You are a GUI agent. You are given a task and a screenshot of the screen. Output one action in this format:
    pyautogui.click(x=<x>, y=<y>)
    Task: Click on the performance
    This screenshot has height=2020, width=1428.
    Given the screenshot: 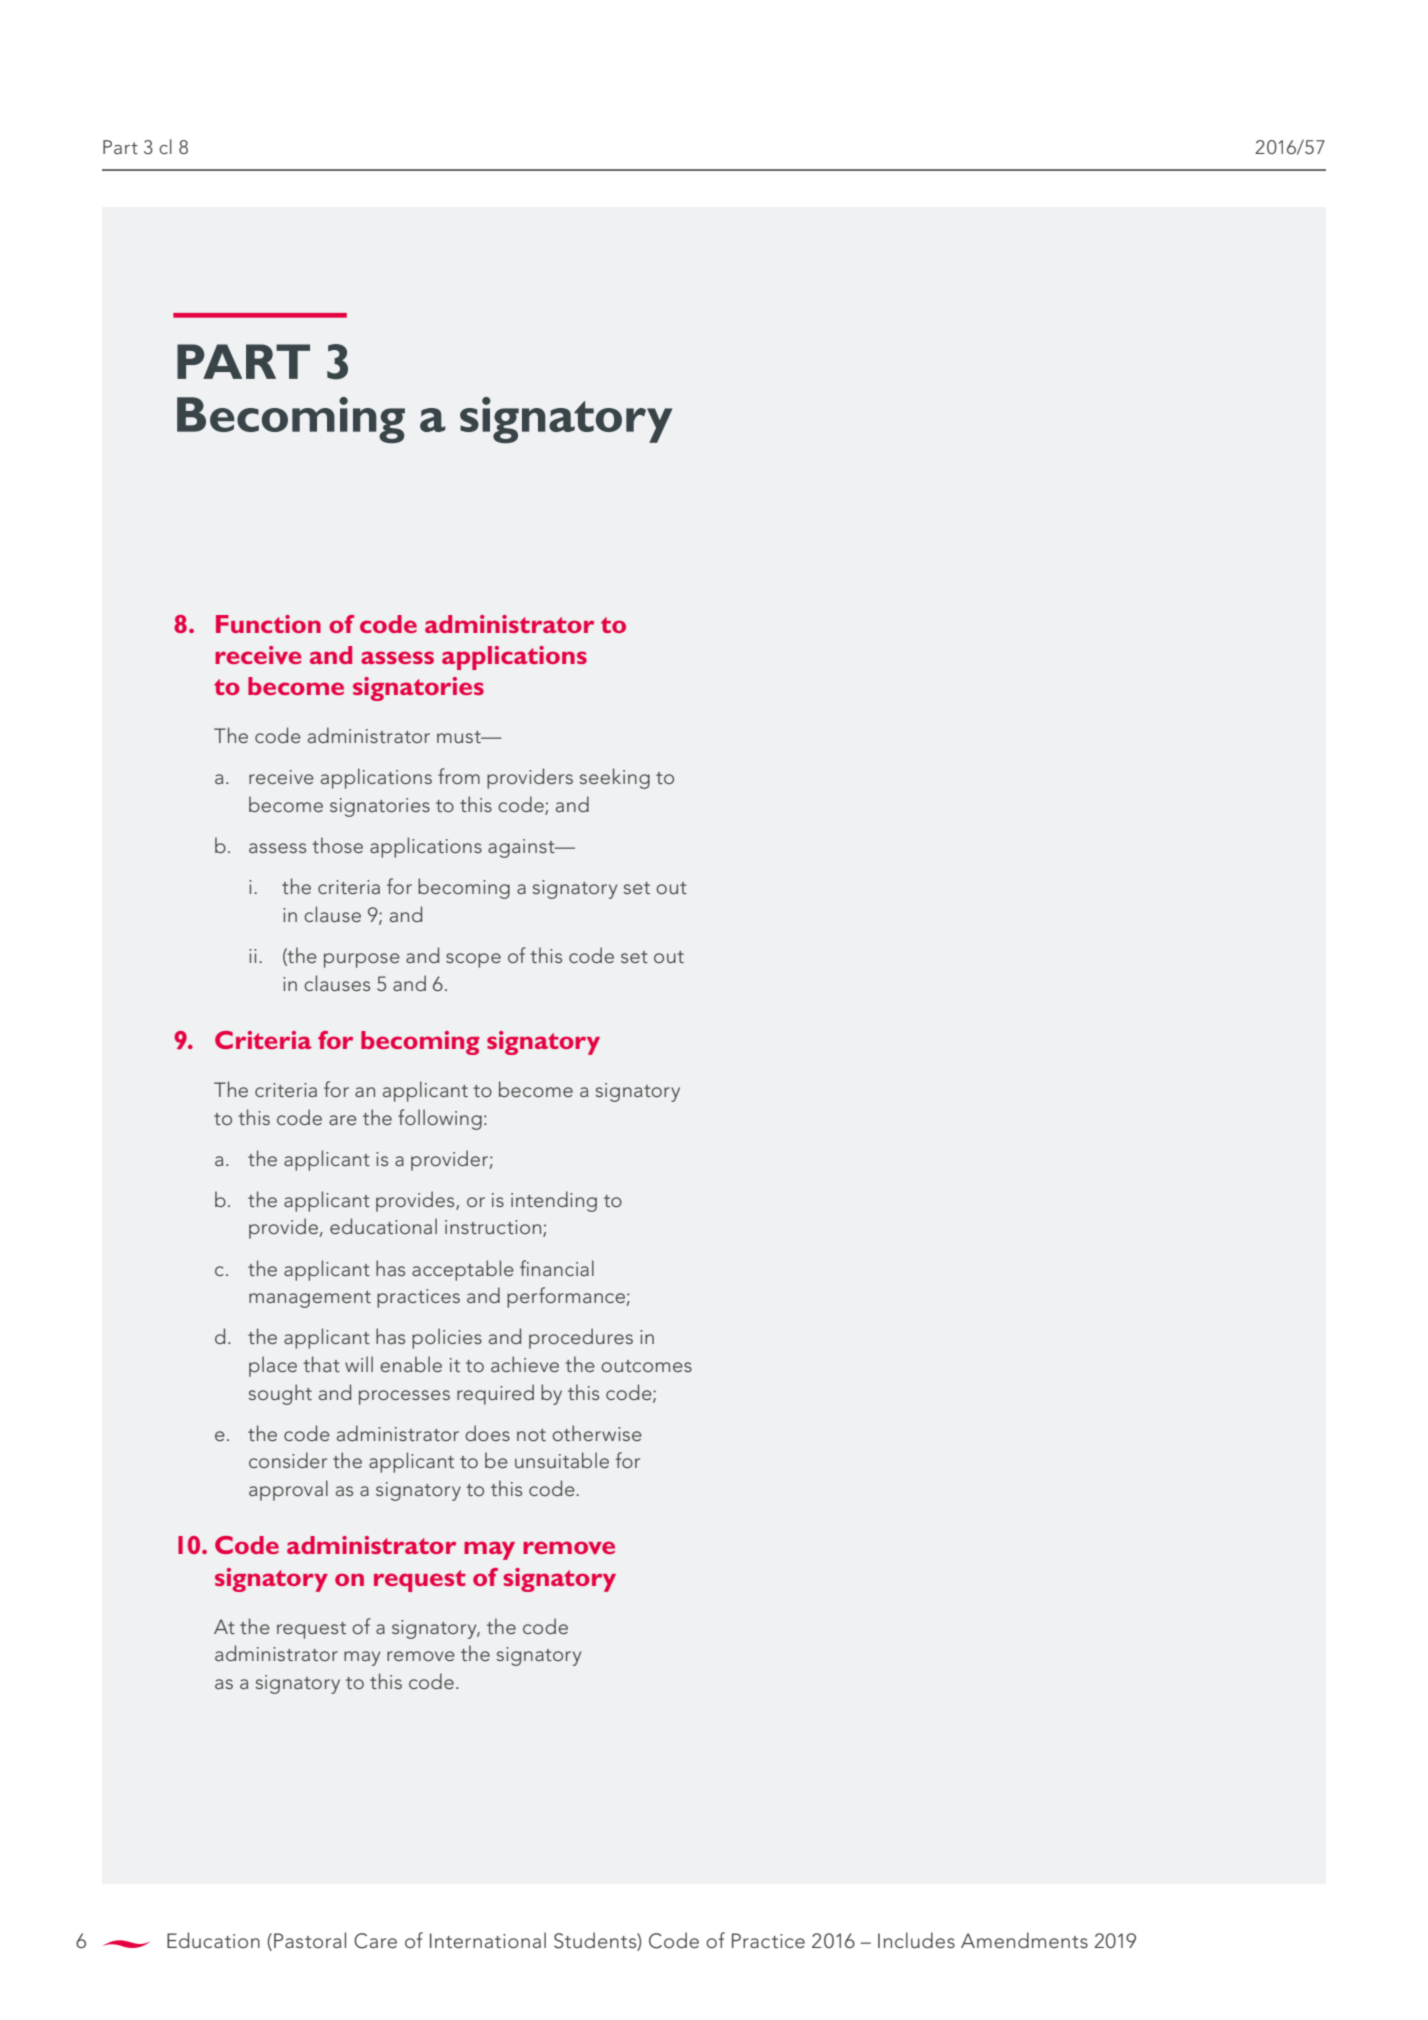 What is the action you would take?
    pyautogui.click(x=566, y=1297)
